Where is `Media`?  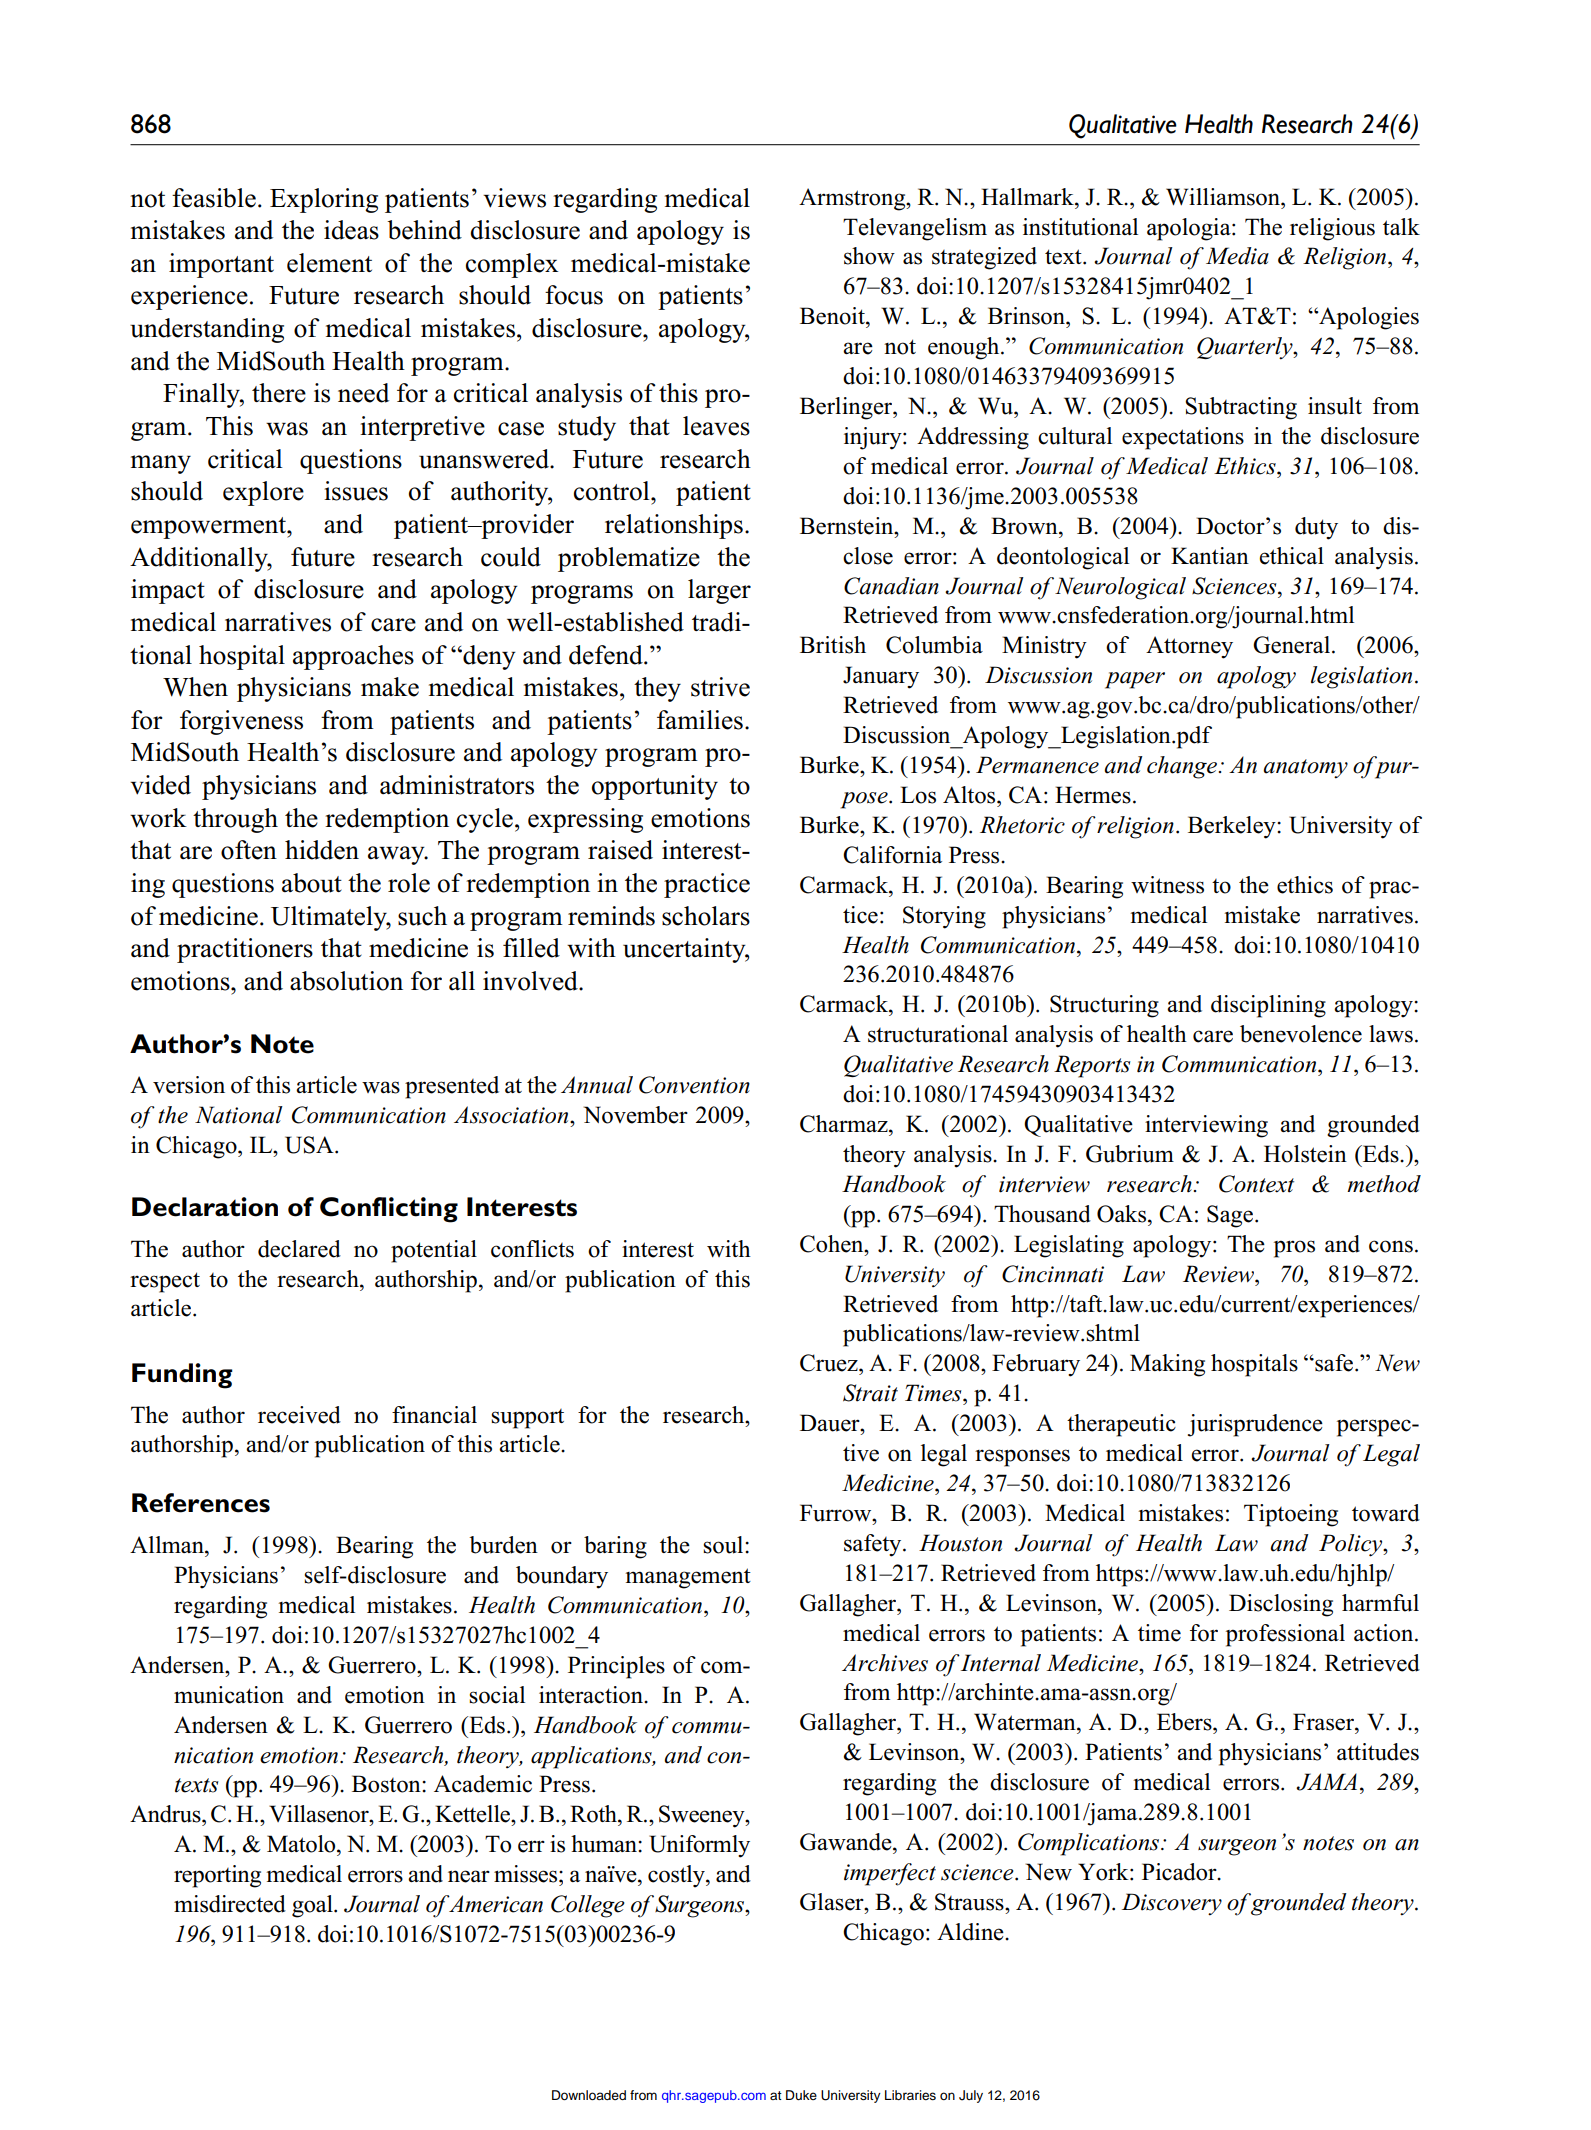
Media is located at coordinates (1237, 256).
